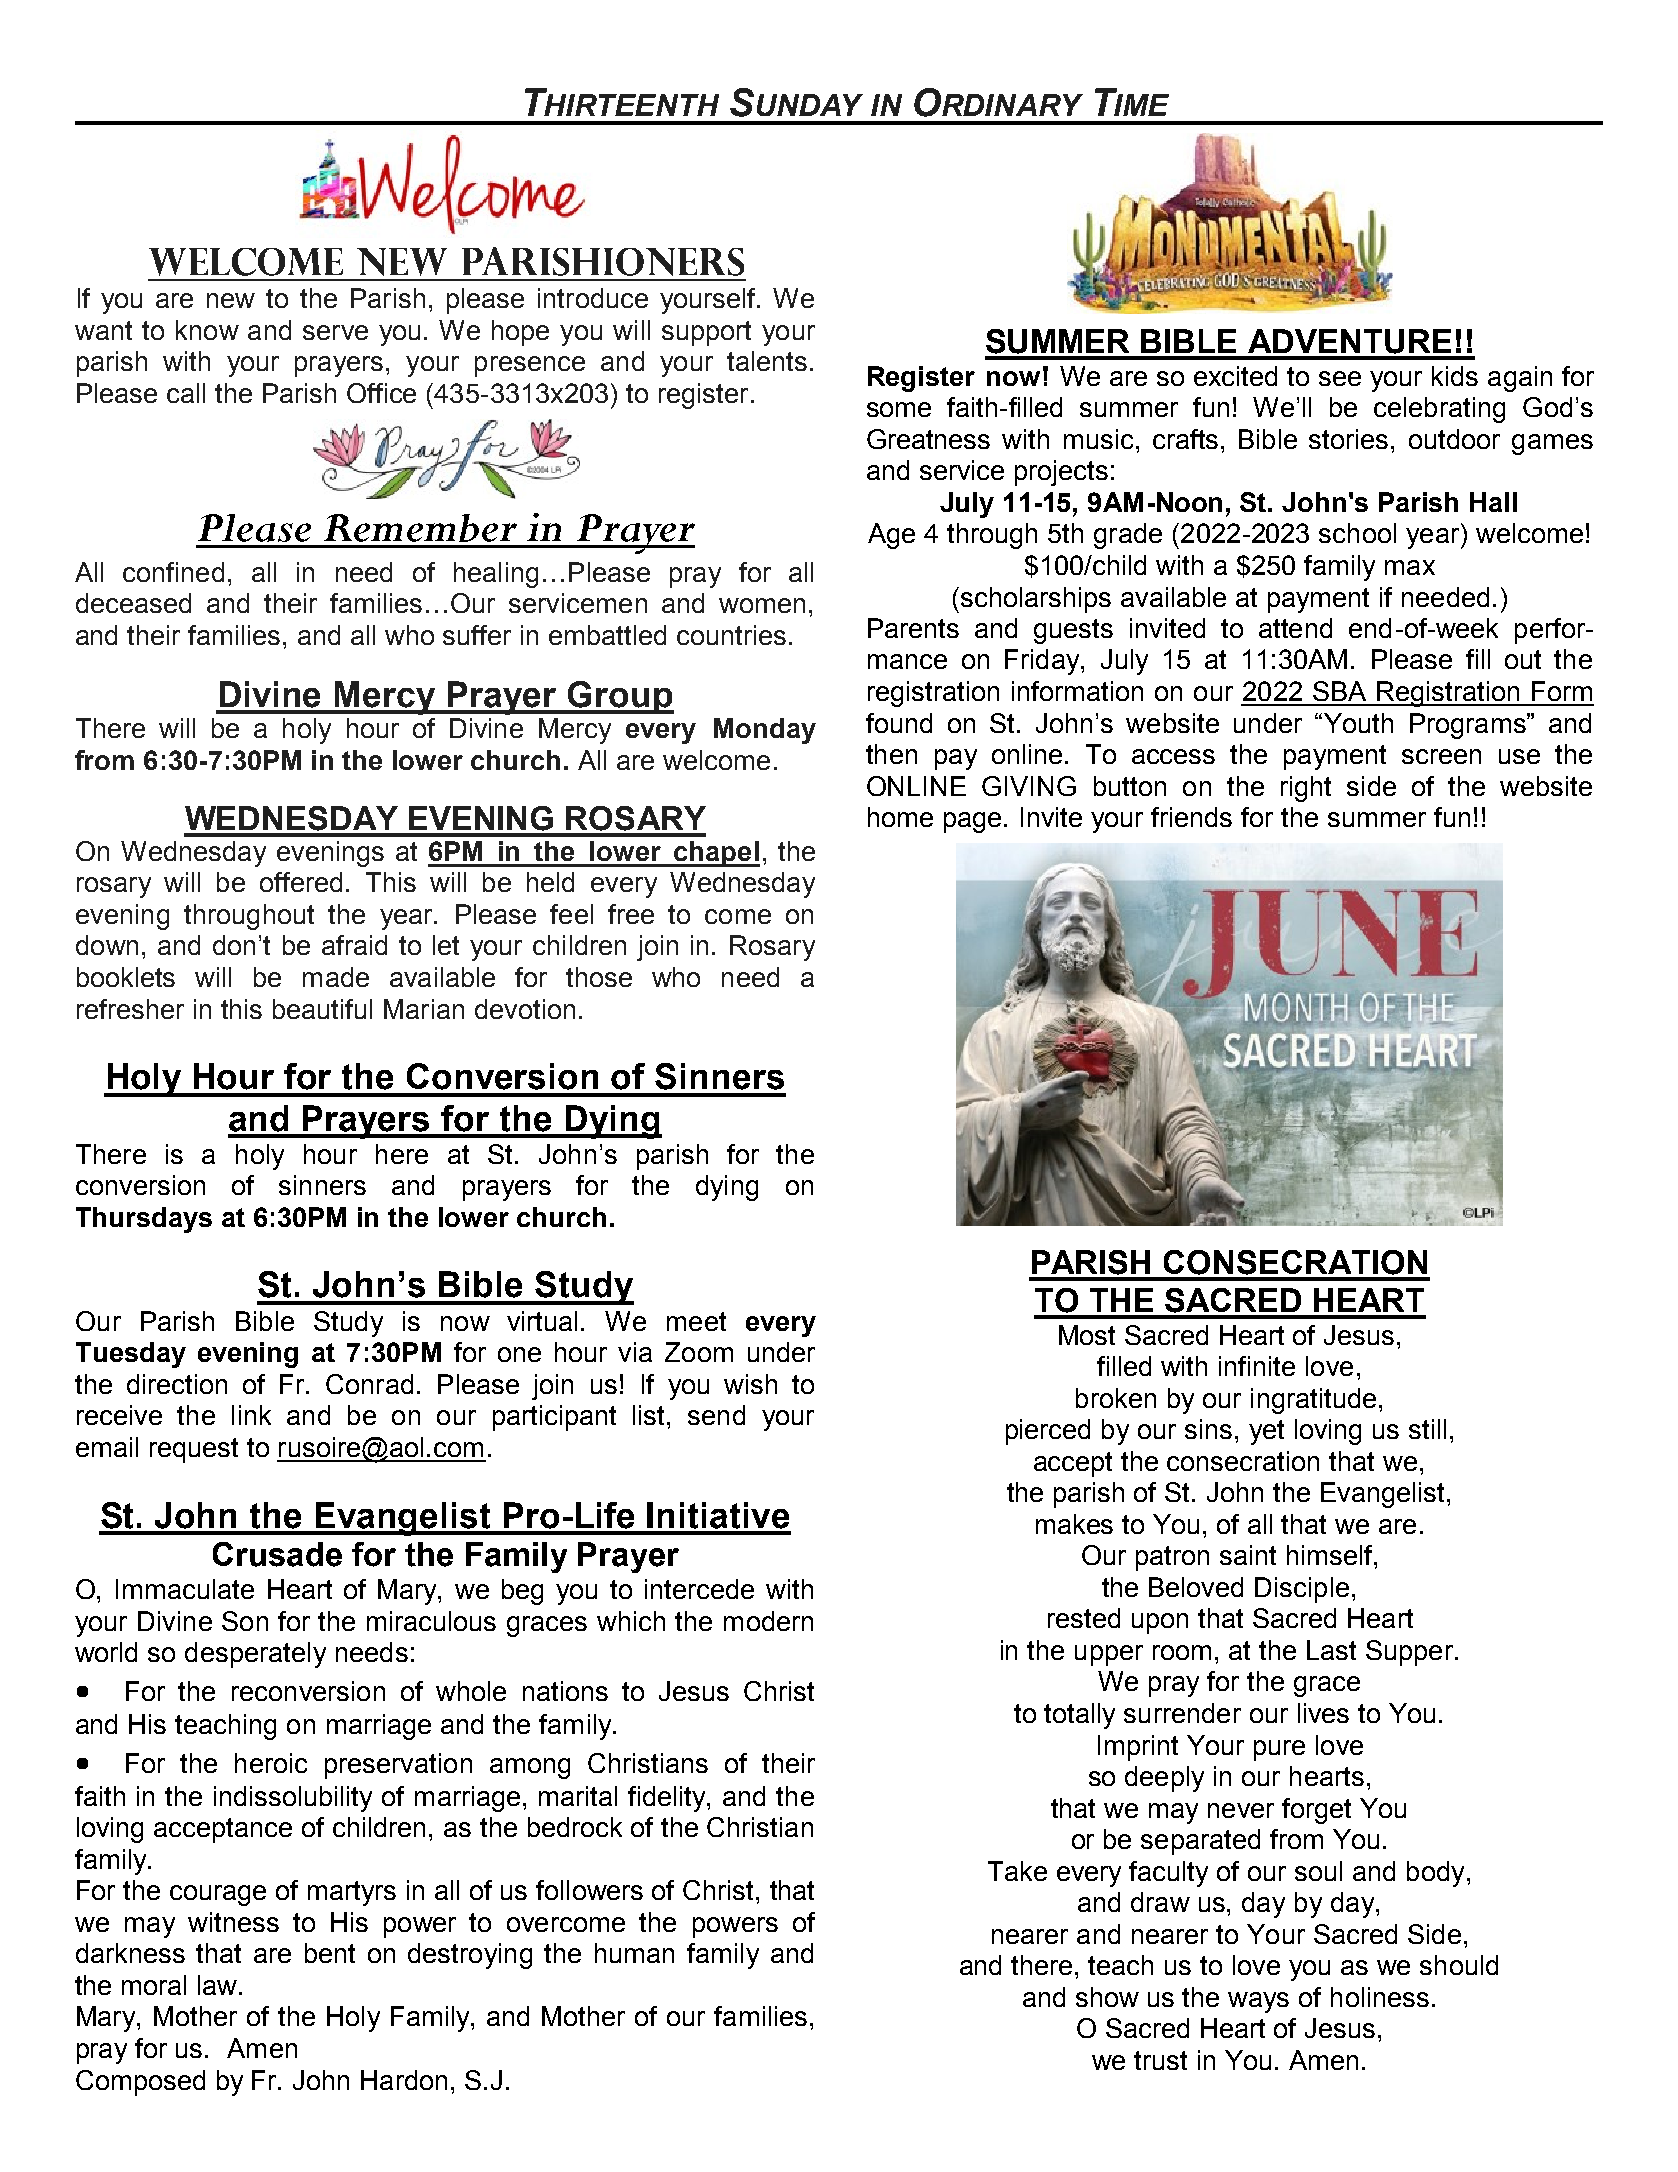  I want to click on Thursdays, so click(144, 1220).
